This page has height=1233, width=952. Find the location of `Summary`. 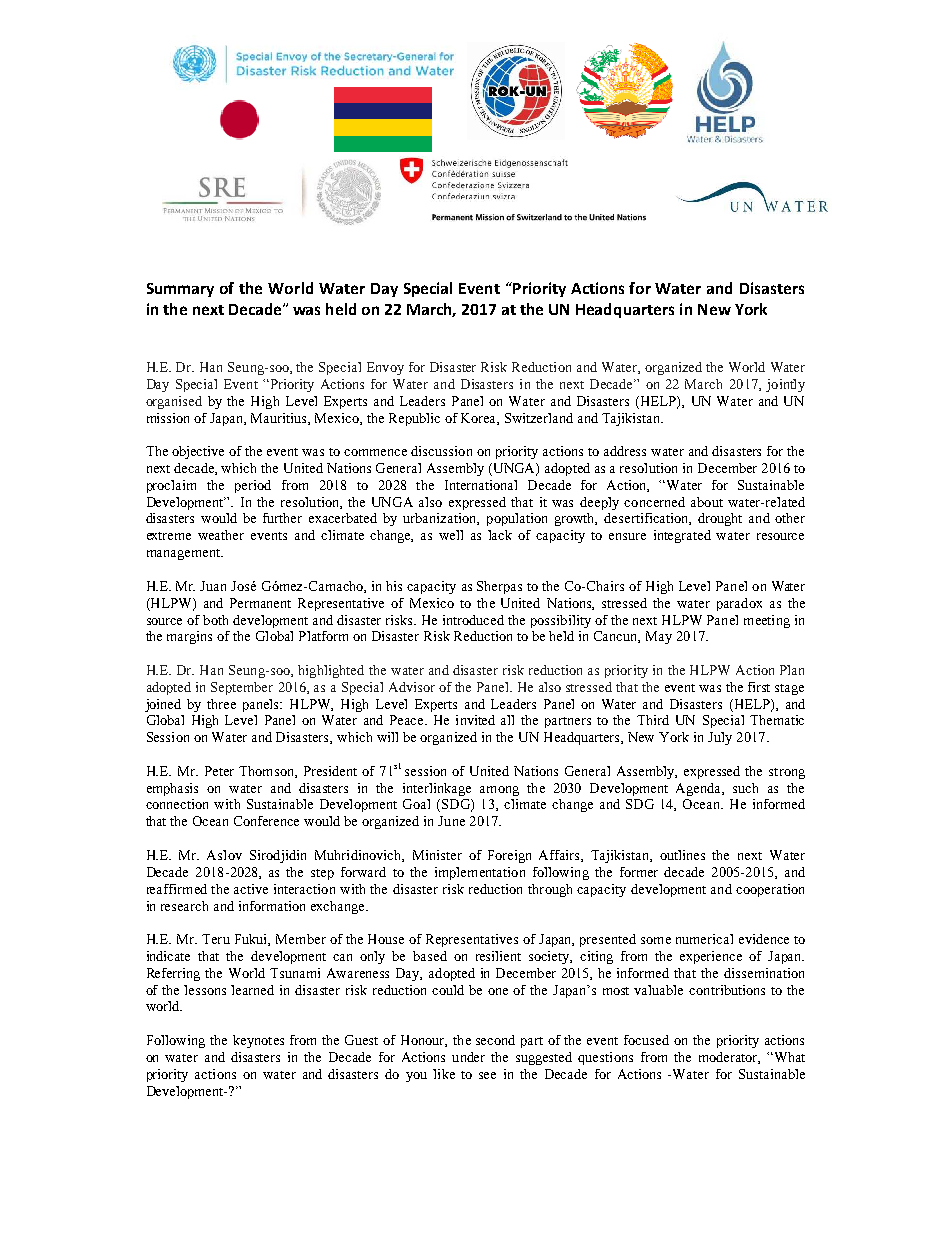

Summary is located at coordinates (180, 290).
